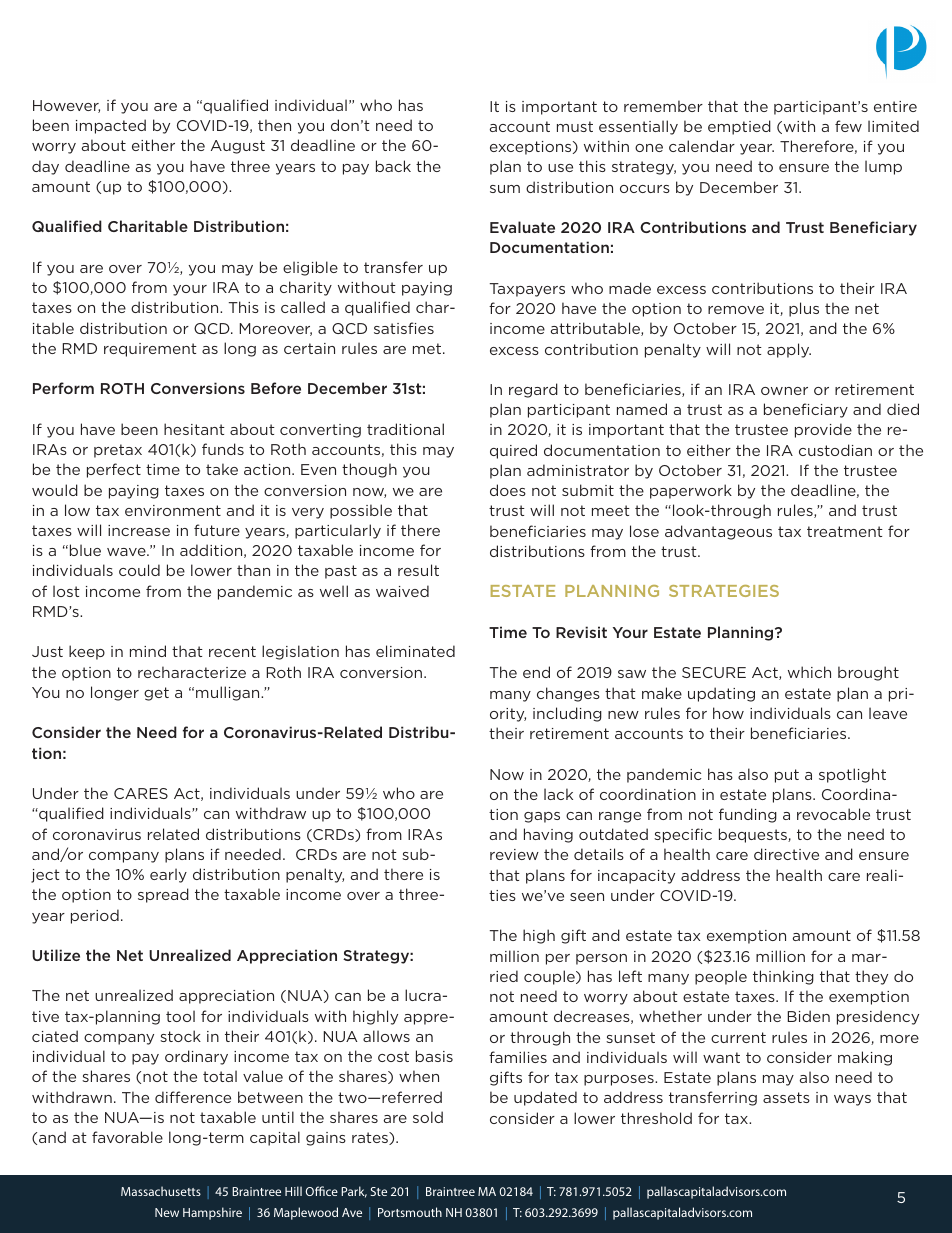  I want to click on met, so click(428, 348).
